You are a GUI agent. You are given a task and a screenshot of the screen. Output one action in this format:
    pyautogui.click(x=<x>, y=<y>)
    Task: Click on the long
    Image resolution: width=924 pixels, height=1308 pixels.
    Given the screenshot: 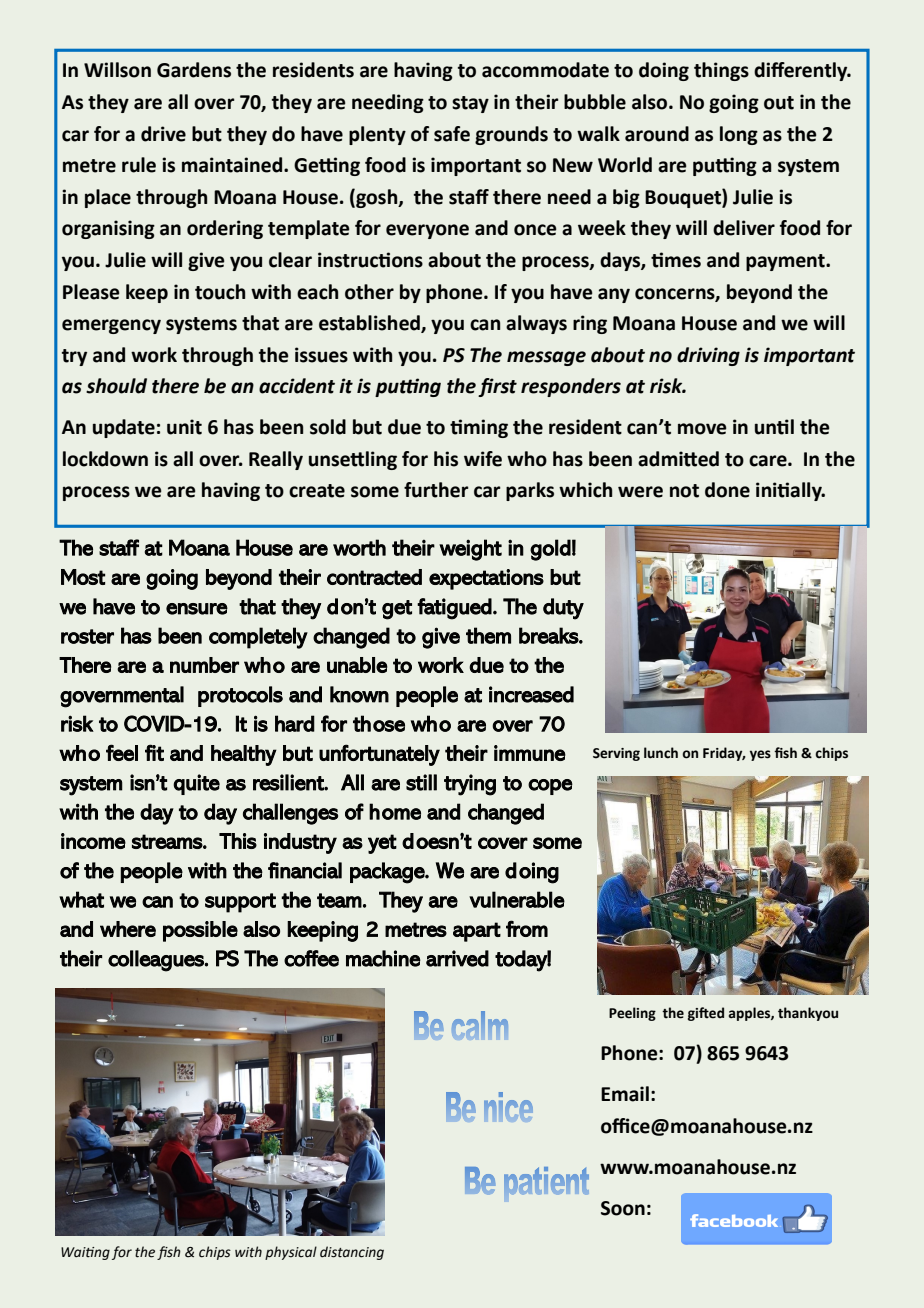 What is the action you would take?
    pyautogui.click(x=739, y=135)
